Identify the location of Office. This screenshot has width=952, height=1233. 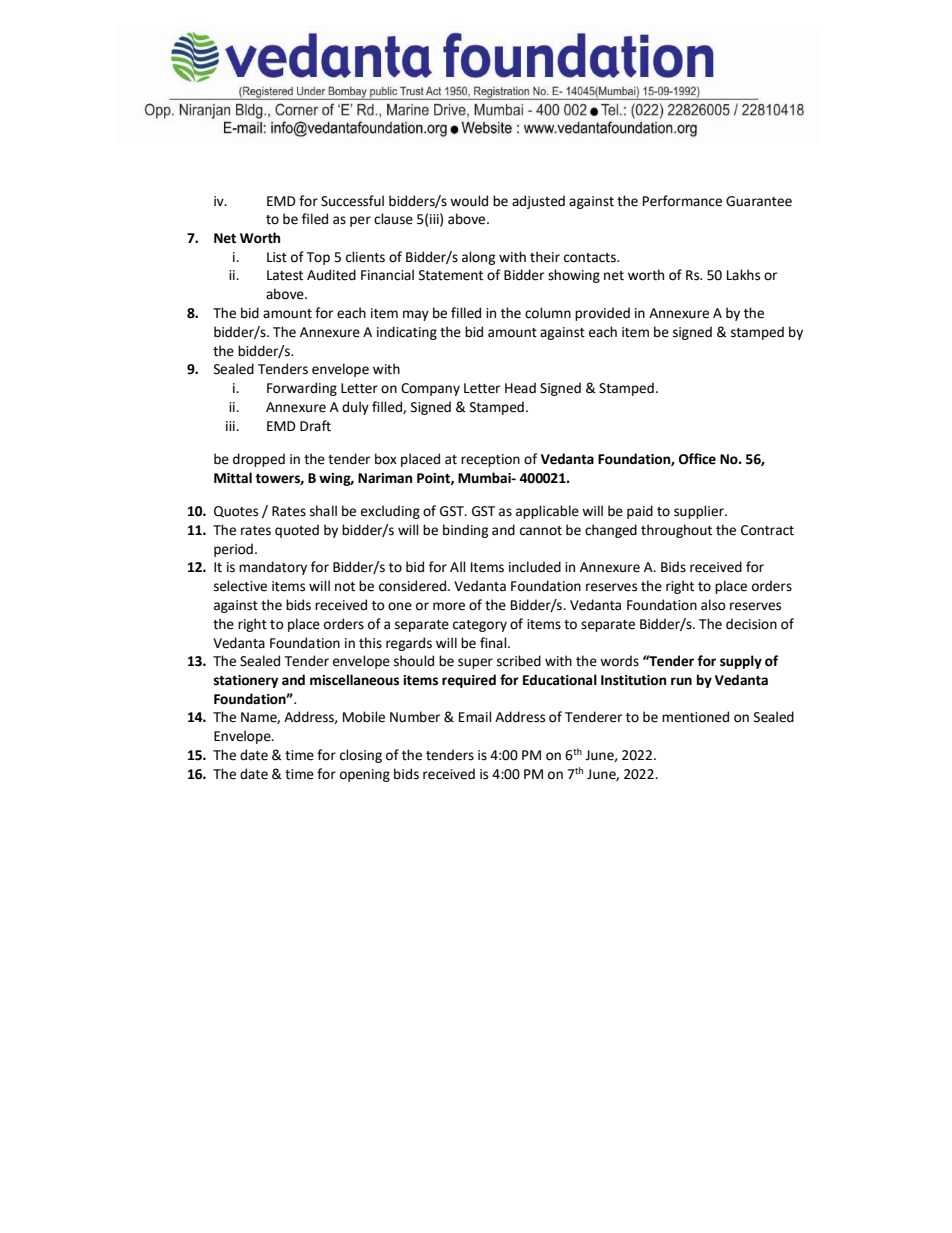
(697, 459).
